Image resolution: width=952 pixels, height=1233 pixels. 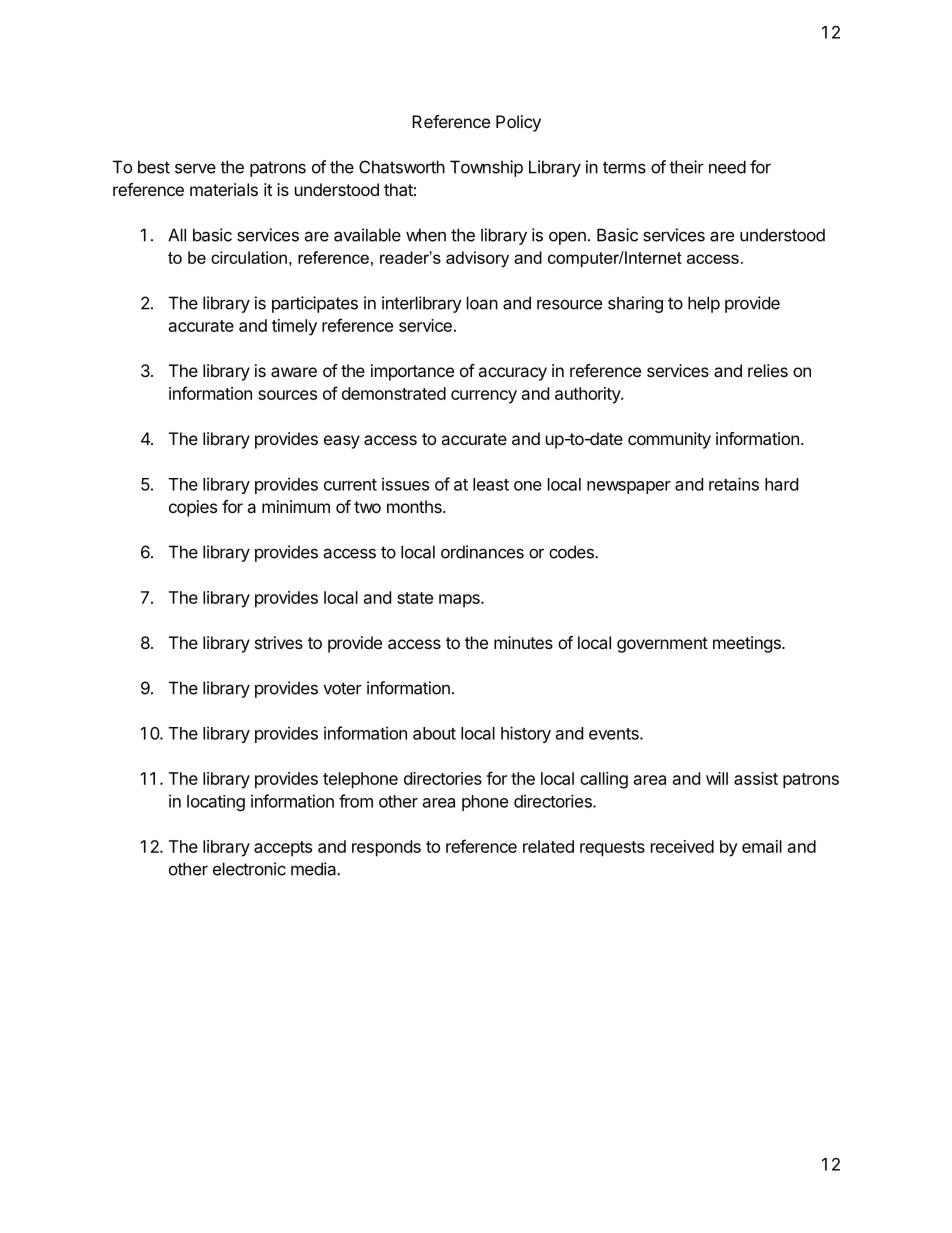 What do you see at coordinates (748, 644) in the screenshot?
I see `meetings` at bounding box center [748, 644].
